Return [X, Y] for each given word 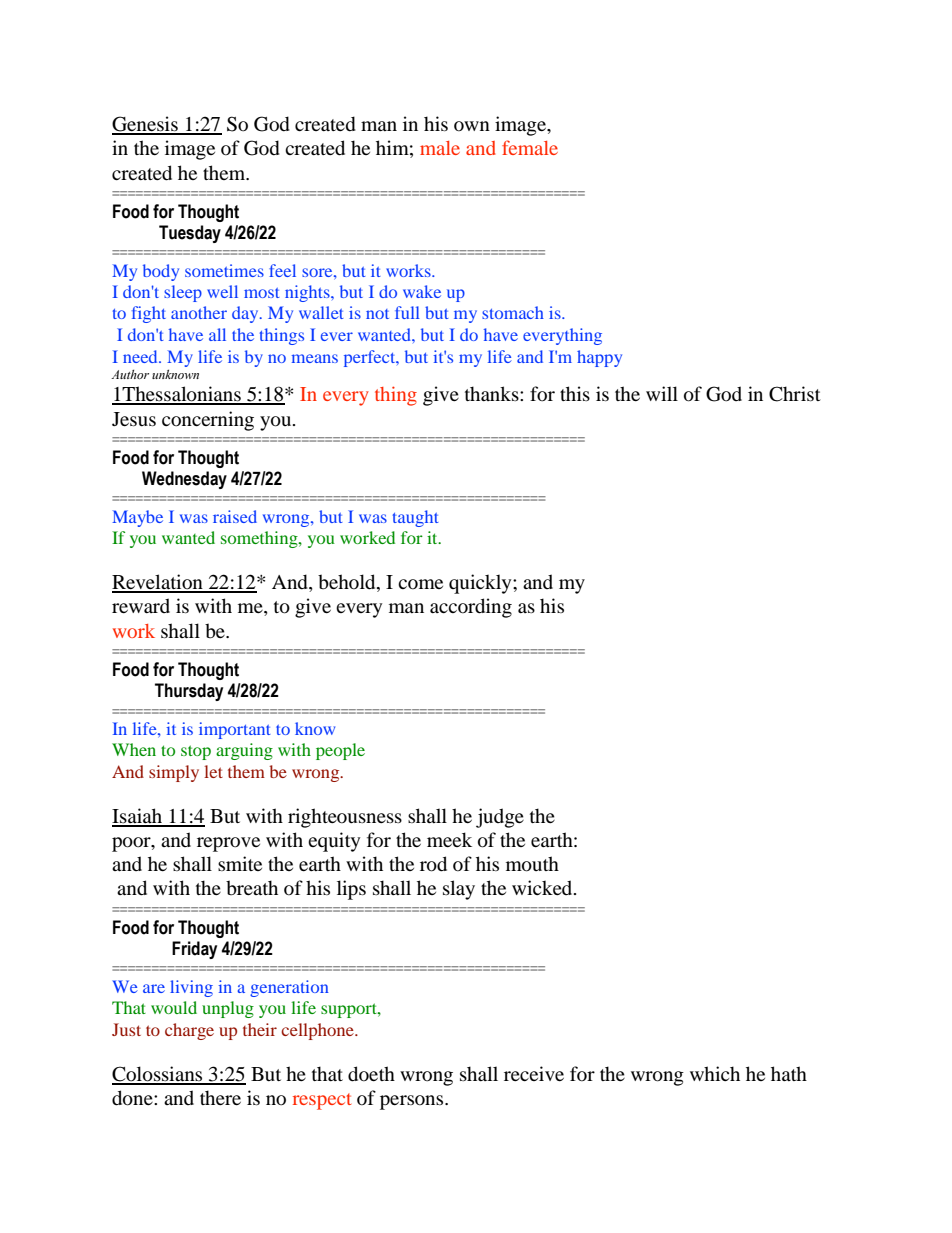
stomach [513, 312]
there [220, 1097]
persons [413, 1102]
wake [422, 291]
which [715, 1073]
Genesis [146, 125]
